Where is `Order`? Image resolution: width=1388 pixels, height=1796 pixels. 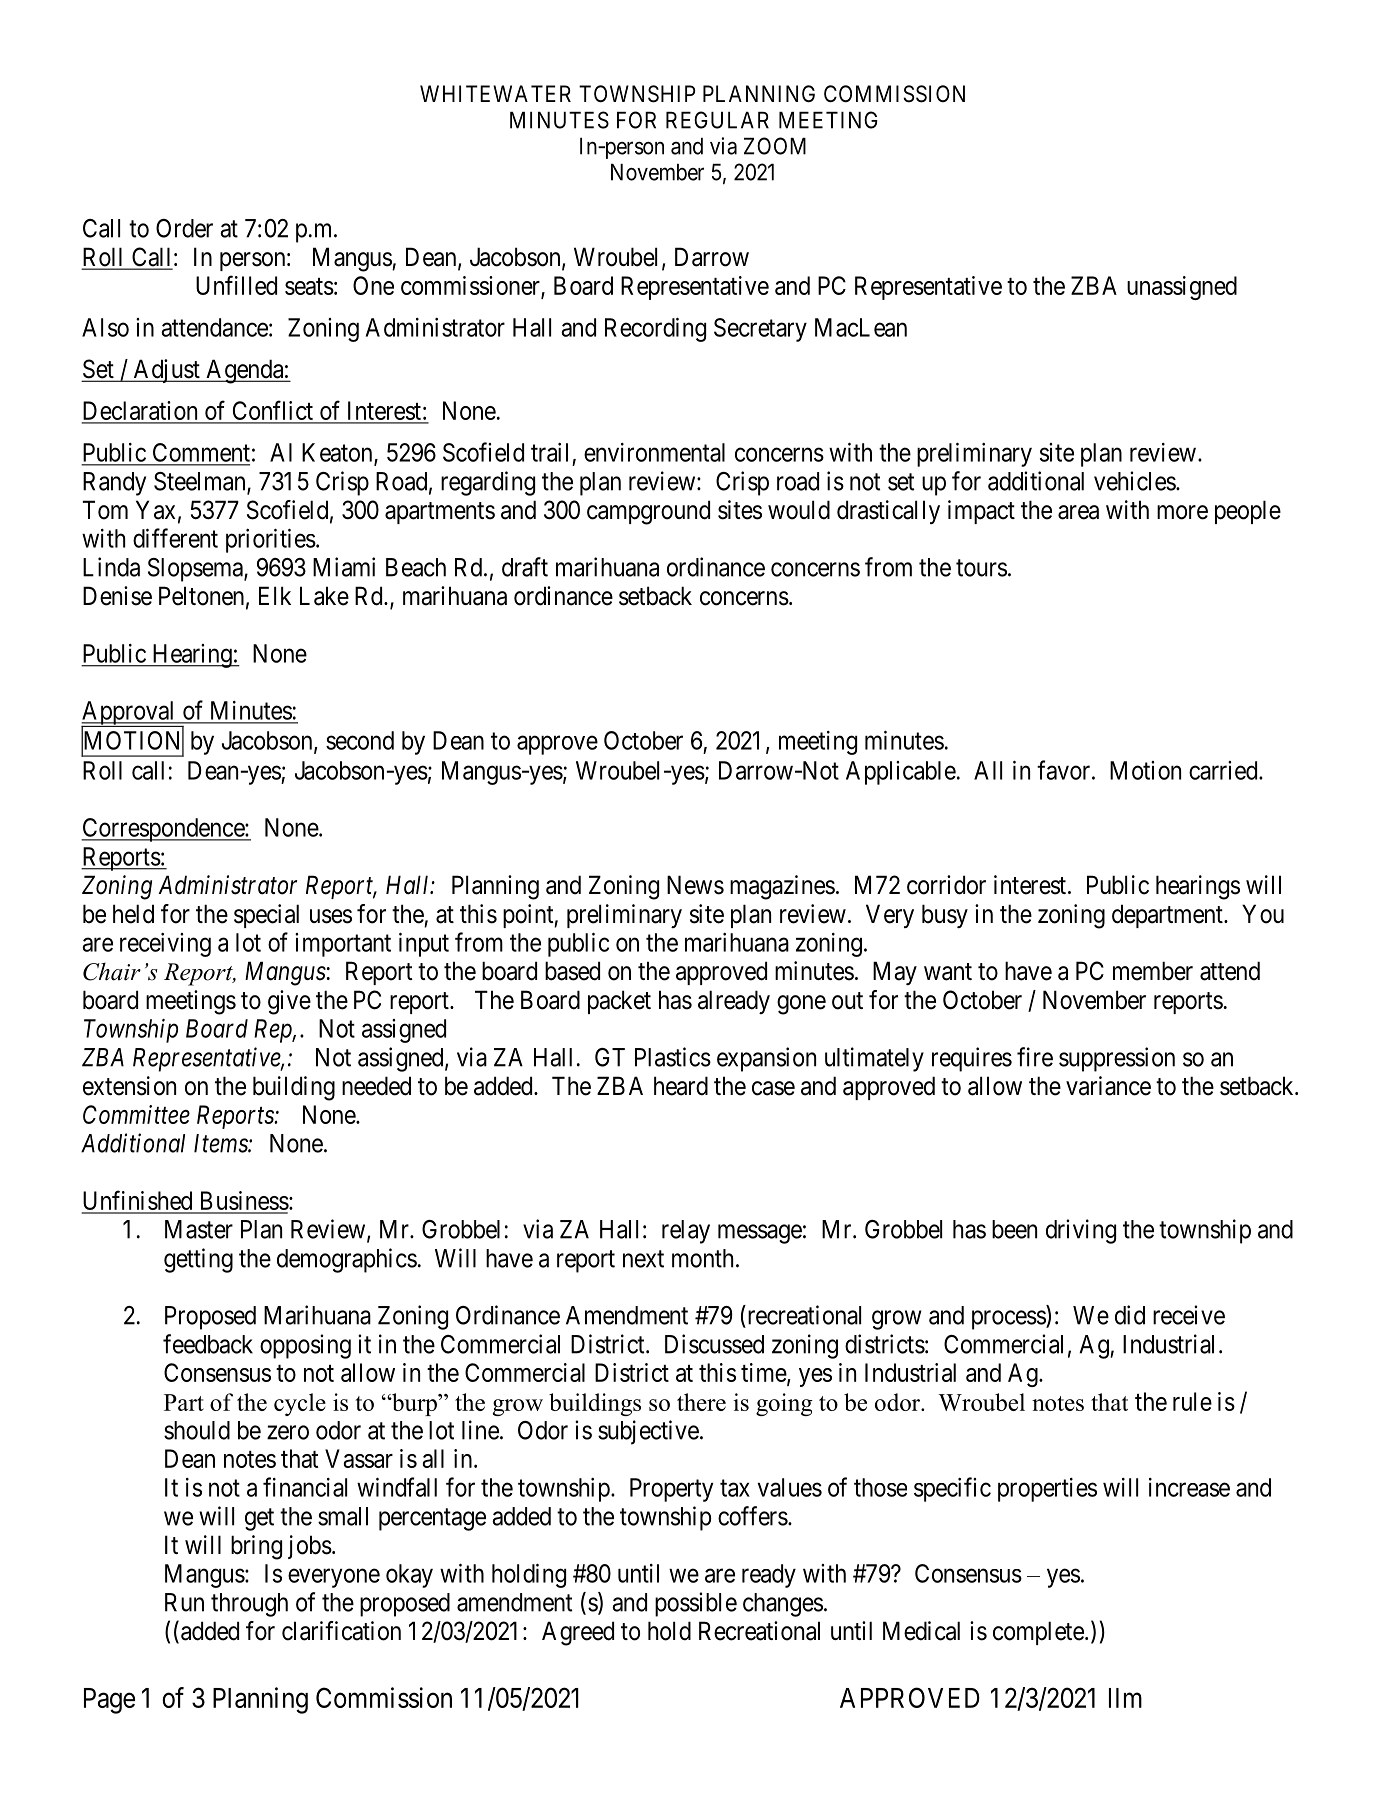 Order is located at coordinates (184, 228).
